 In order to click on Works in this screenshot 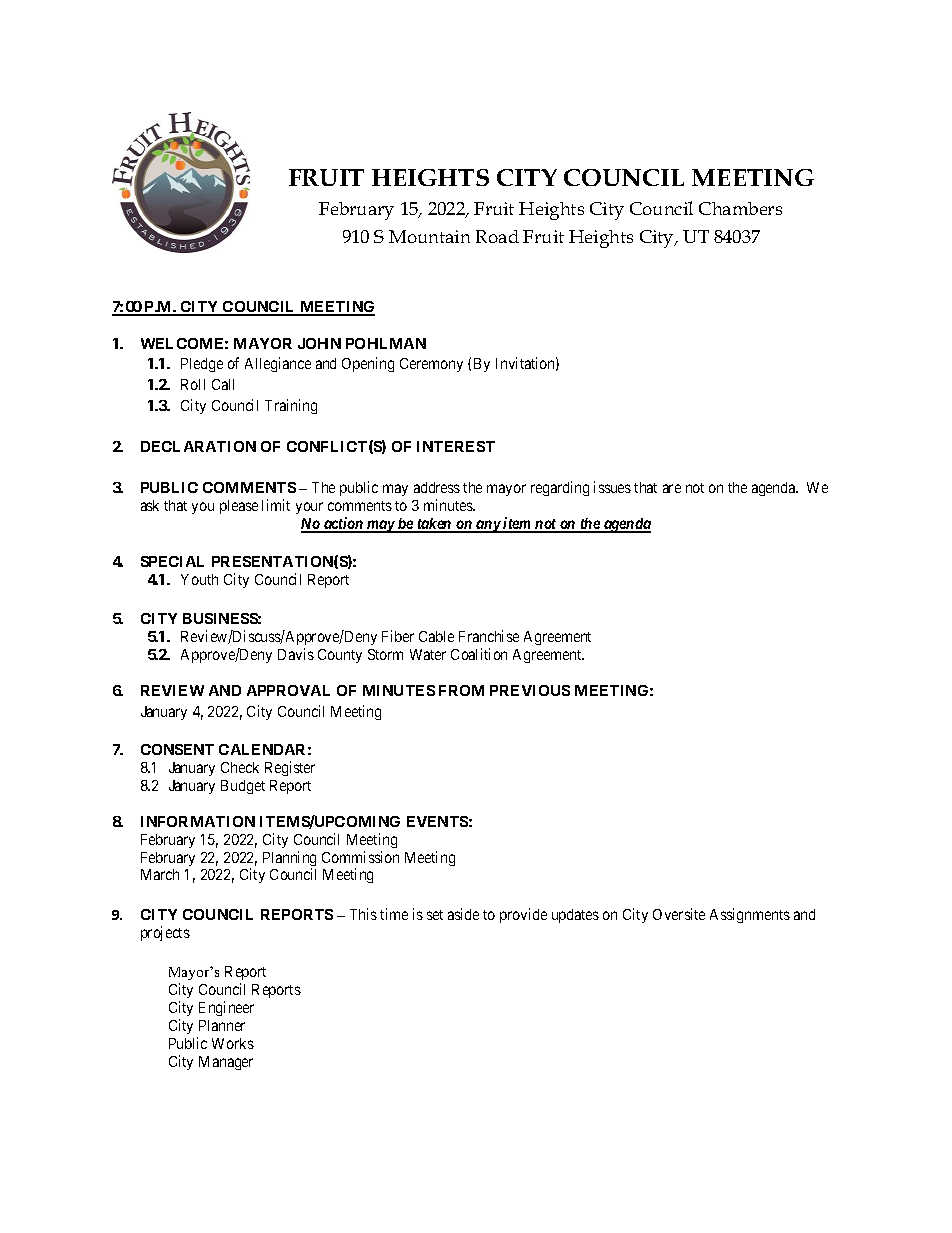, I will do `click(233, 1043)`.
